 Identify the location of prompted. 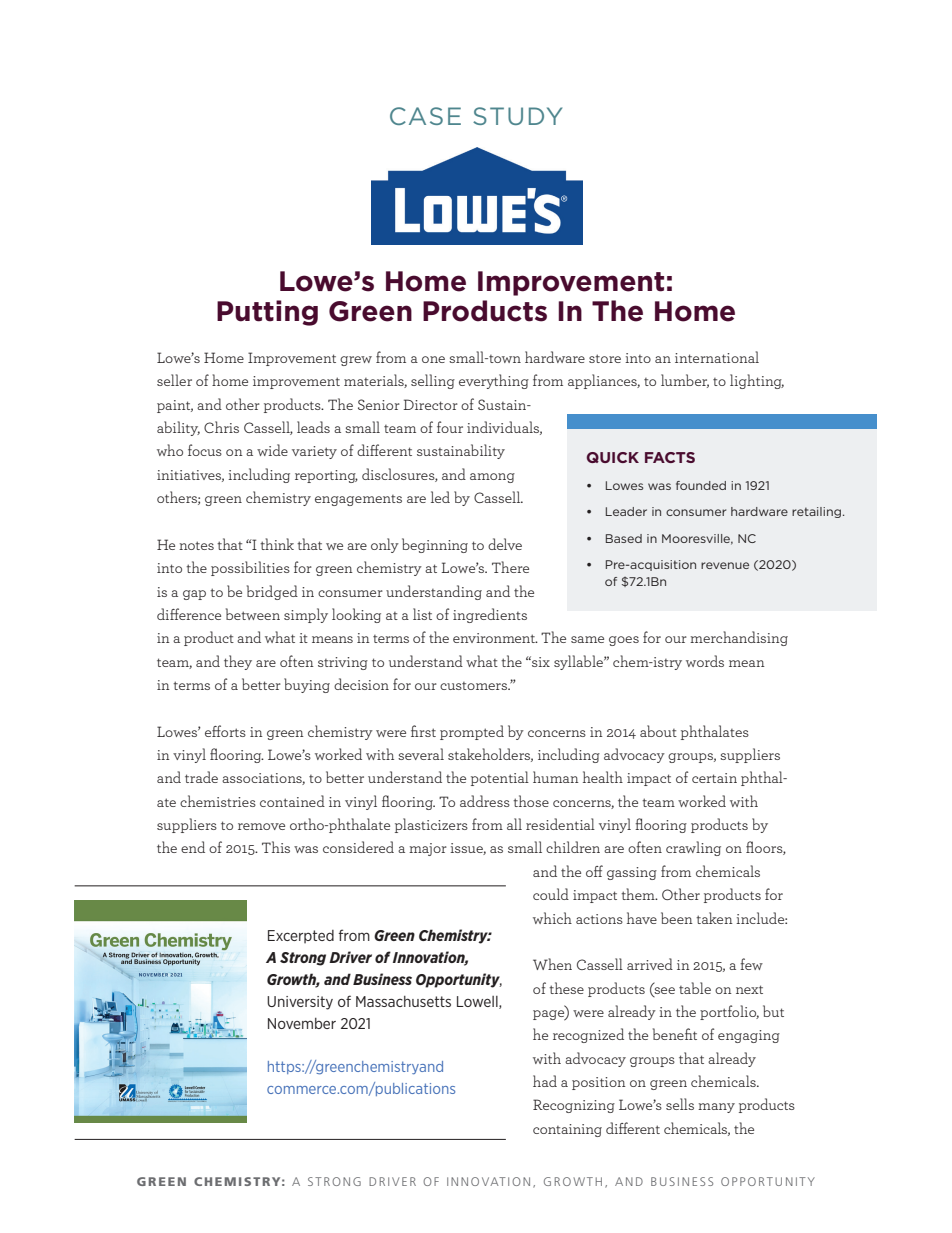
(472, 732).
